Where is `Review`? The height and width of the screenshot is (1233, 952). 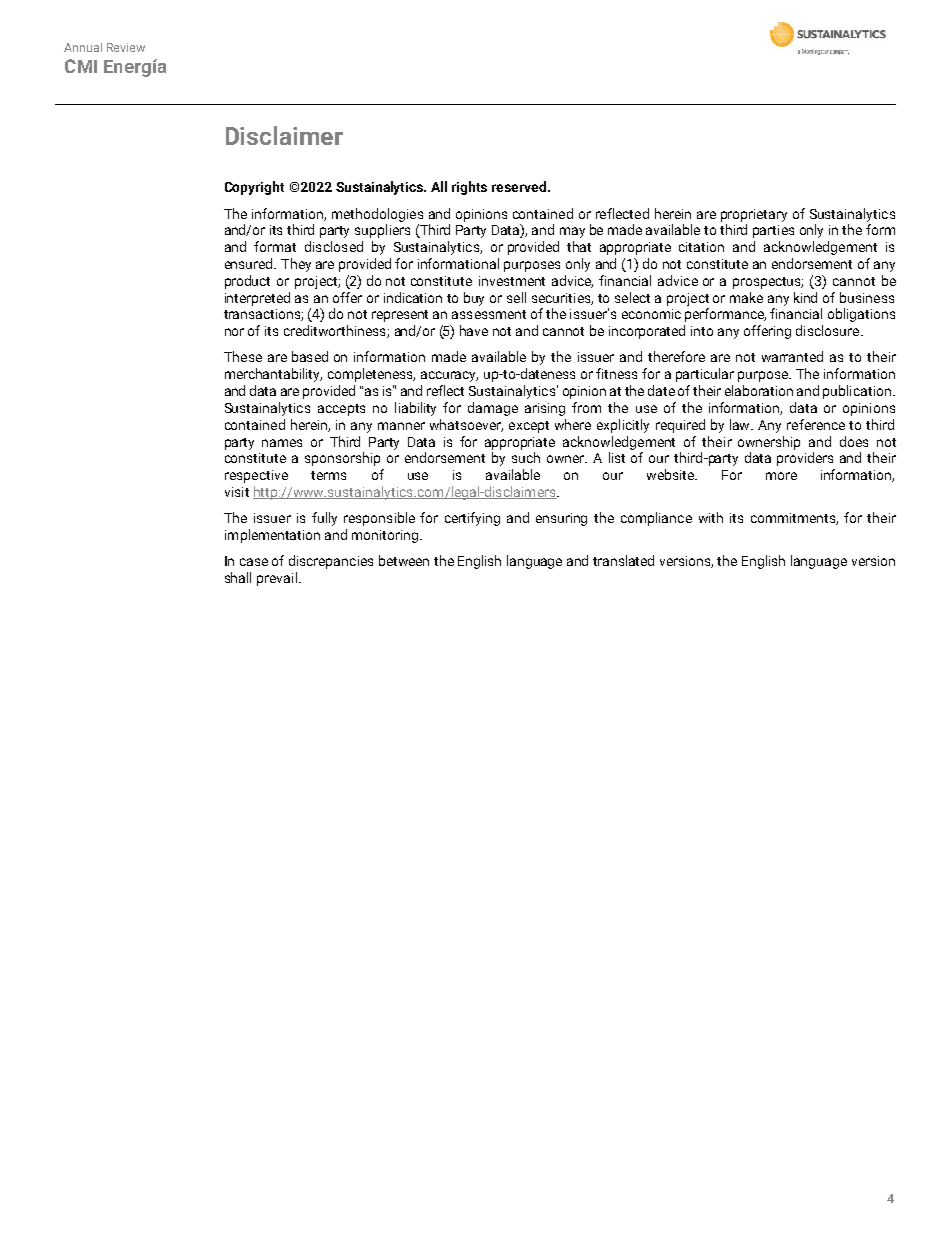
Review is located at coordinates (126, 47).
